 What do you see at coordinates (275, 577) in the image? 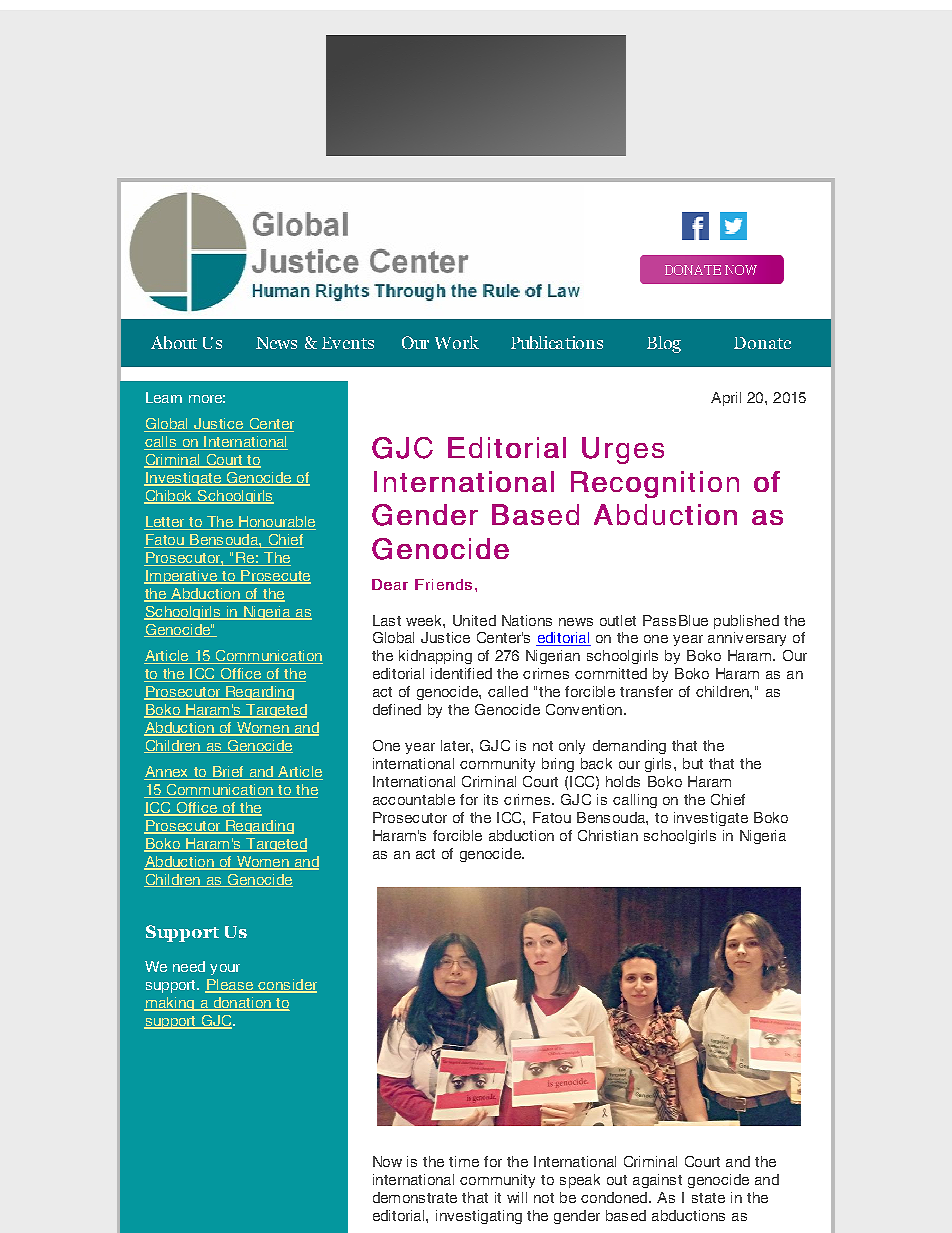
I see `Prosecute` at bounding box center [275, 577].
